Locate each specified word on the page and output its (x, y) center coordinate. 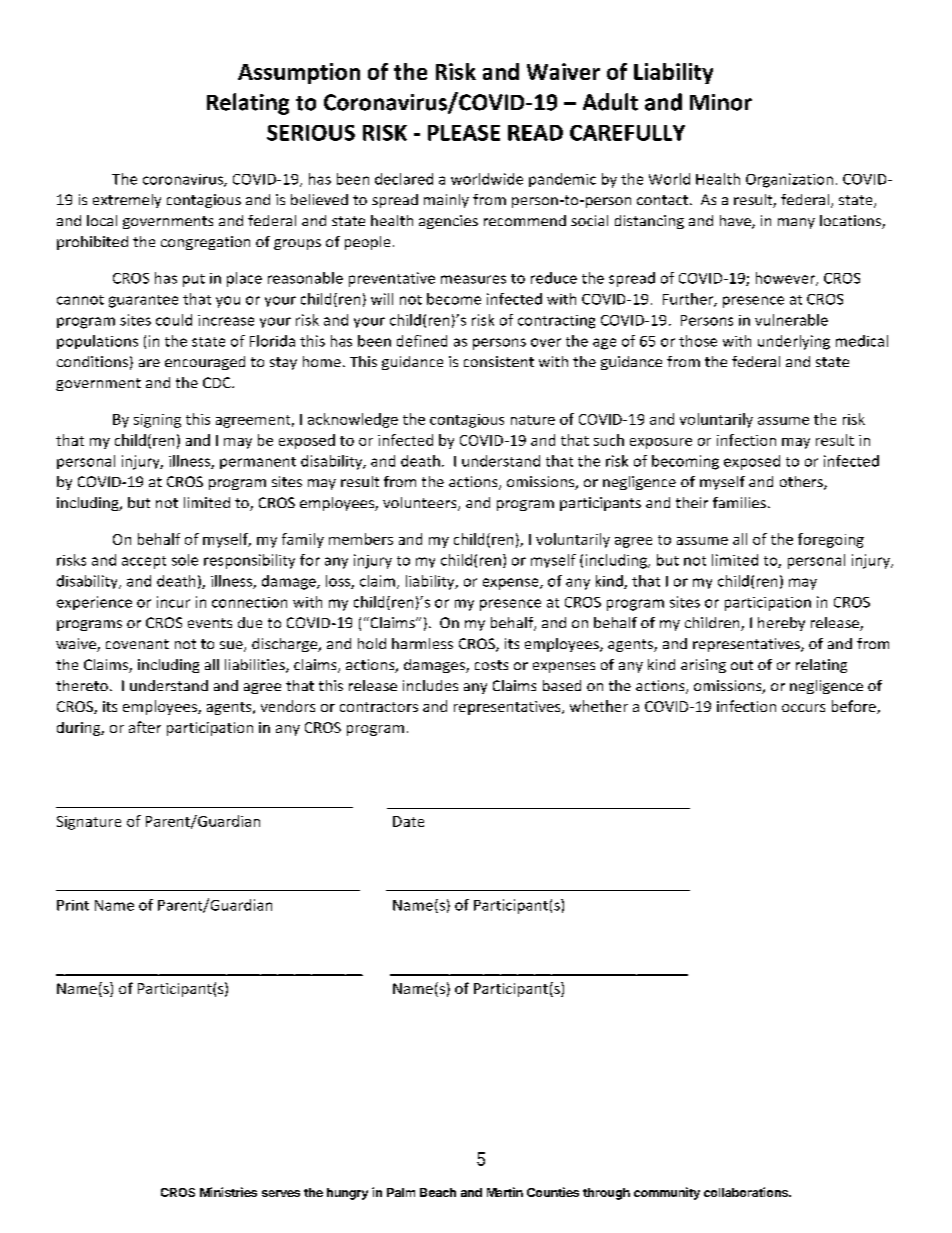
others (802, 483)
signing (157, 421)
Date (408, 821)
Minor (721, 102)
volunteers (421, 504)
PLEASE (464, 133)
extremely (127, 201)
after (145, 727)
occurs (803, 708)
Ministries (228, 1192)
